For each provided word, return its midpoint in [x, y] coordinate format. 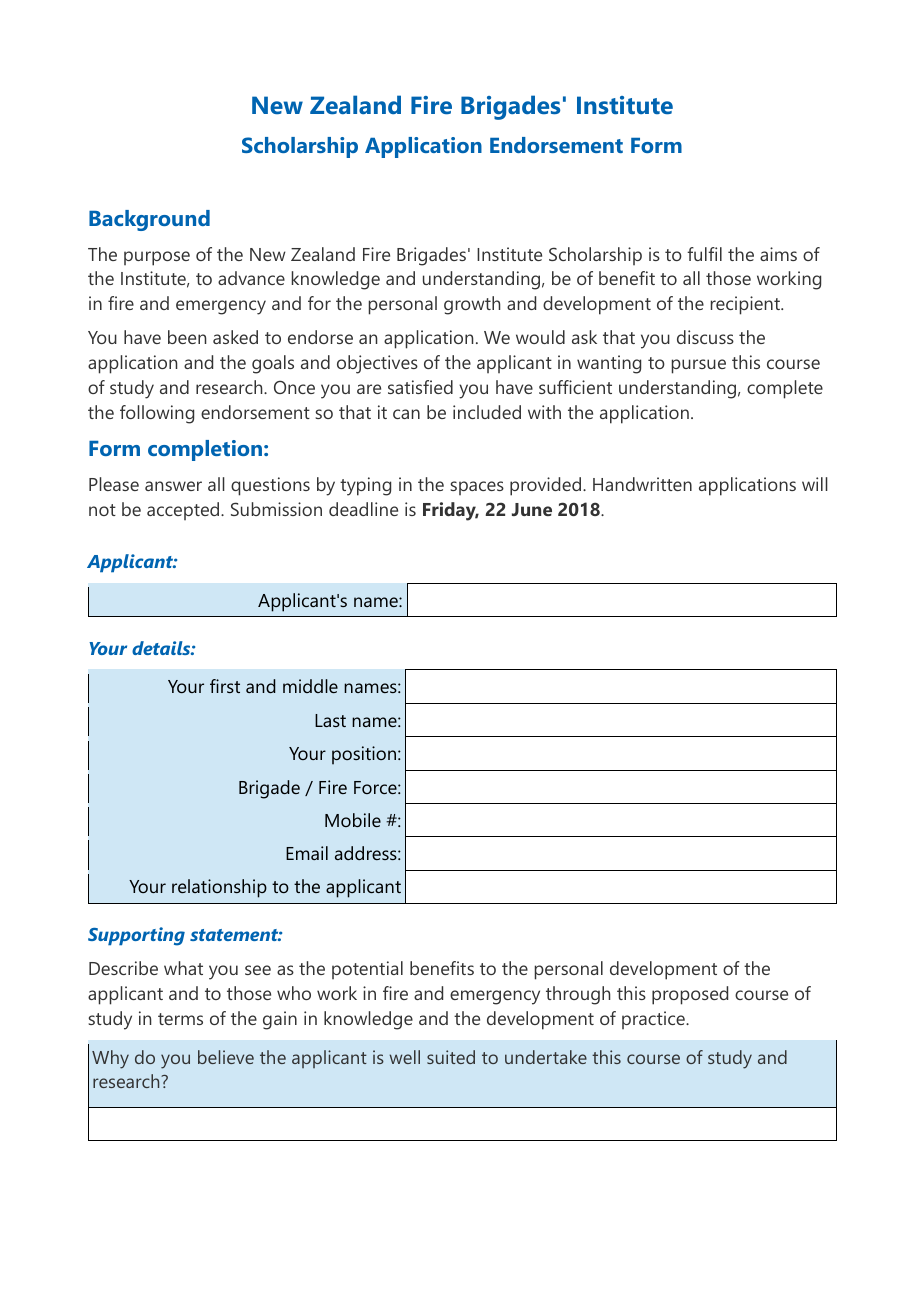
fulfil [704, 254]
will [815, 484]
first [225, 686]
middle [310, 686]
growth [472, 305]
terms [180, 1019]
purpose [157, 258]
